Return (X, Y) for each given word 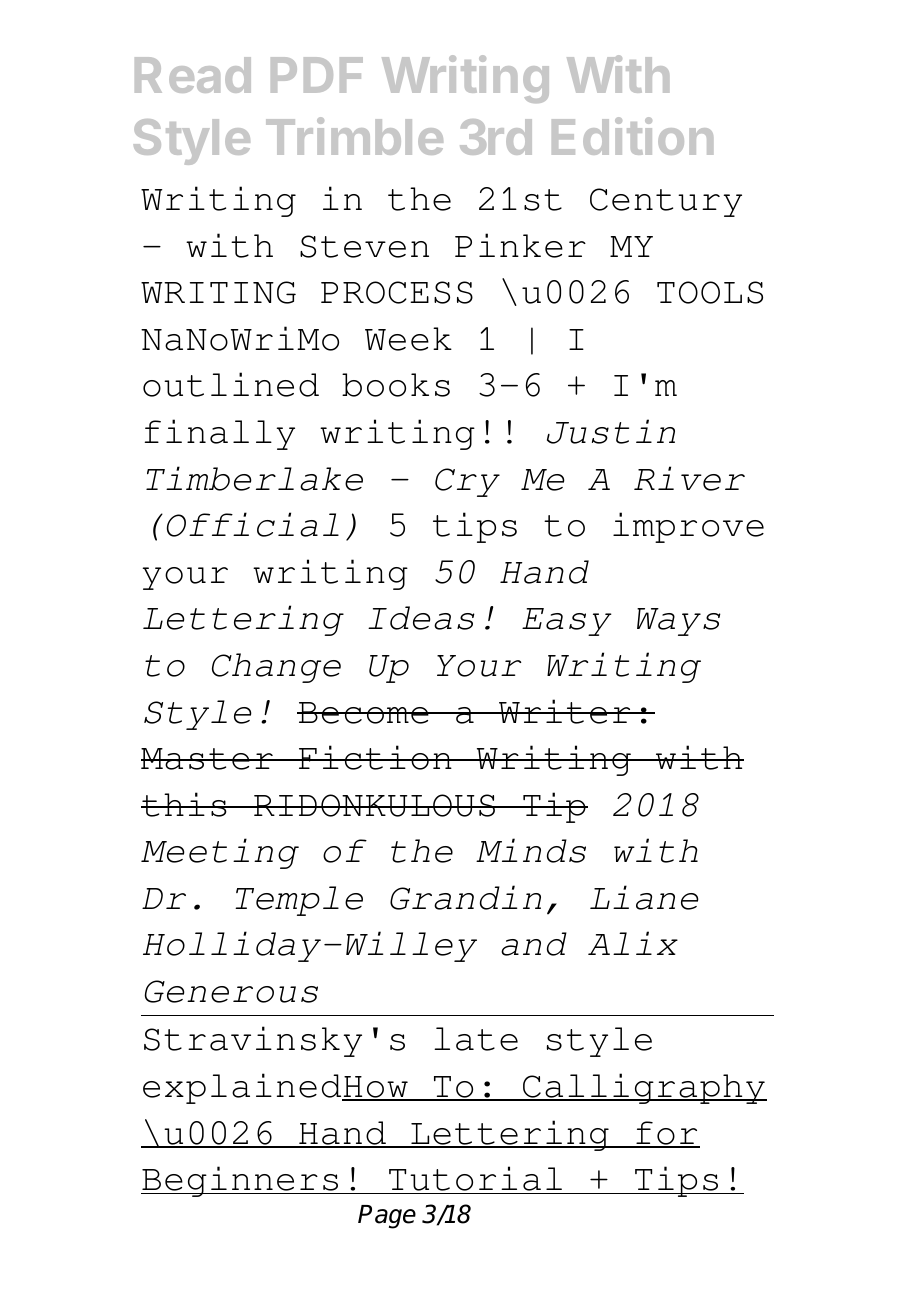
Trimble (354, 136)
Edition (632, 136)
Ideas (421, 618)
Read (193, 75)
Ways (679, 622)
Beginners (241, 1181)
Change (276, 668)
